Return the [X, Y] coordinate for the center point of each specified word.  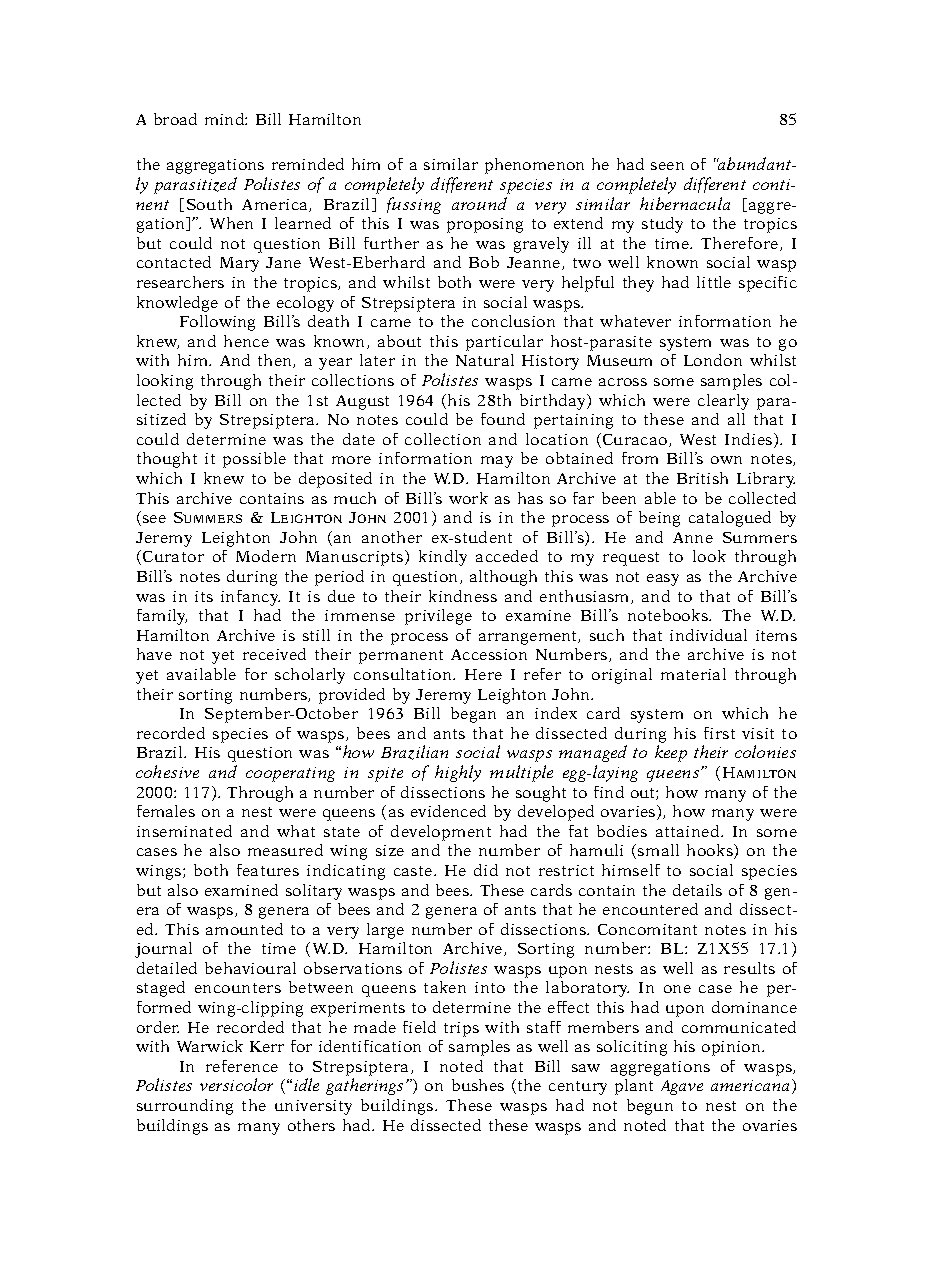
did [486, 870]
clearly [723, 402]
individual [708, 635]
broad [175, 119]
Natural [485, 360]
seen [667, 166]
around [479, 203]
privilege [438, 617]
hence [246, 341]
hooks [711, 851]
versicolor [236, 1084]
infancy [250, 598]
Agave [682, 1087]
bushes [478, 1085]
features [268, 870]
